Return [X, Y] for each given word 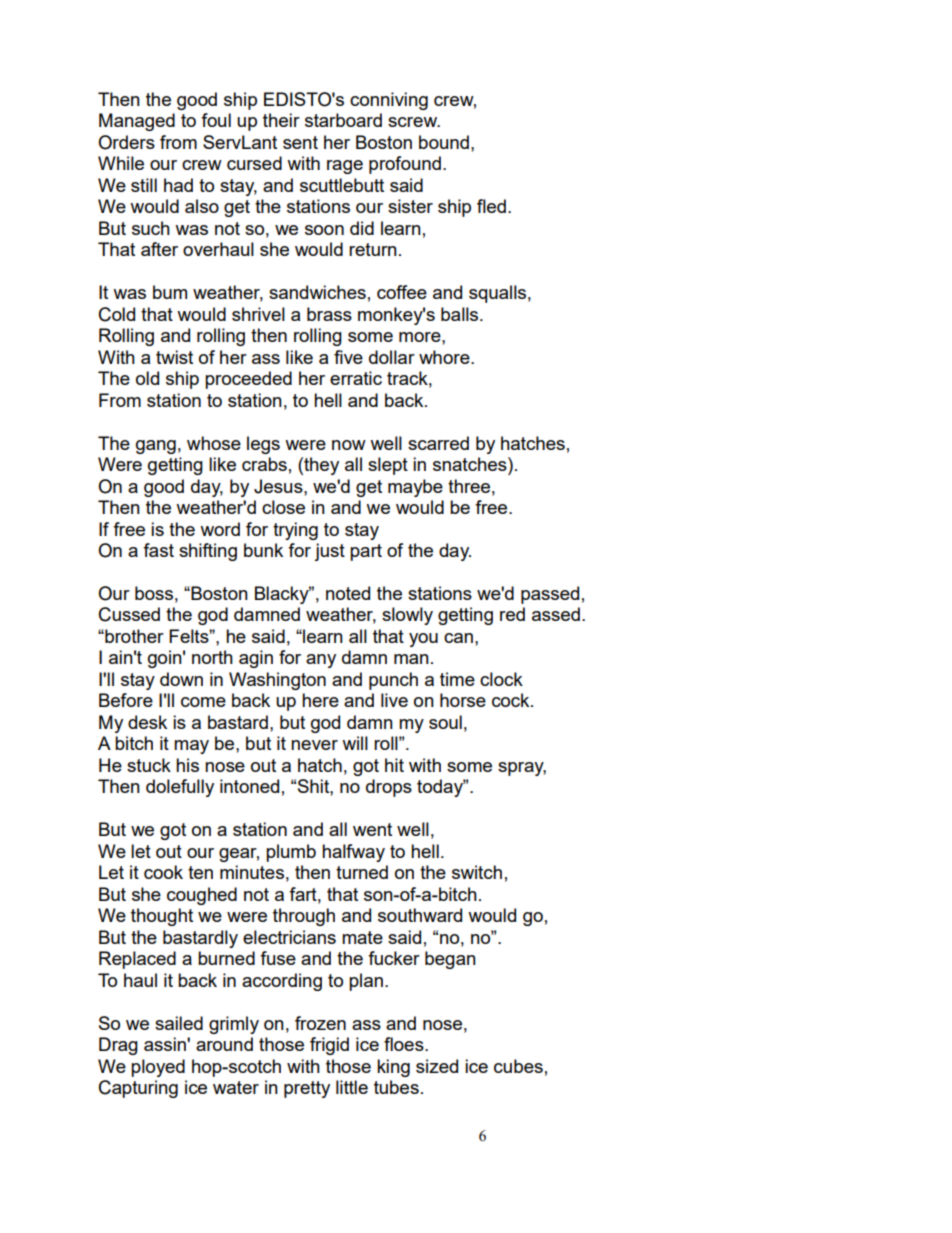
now [349, 445]
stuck [149, 765]
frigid [329, 1046]
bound [444, 142]
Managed [137, 122]
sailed [179, 1023]
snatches [471, 464]
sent [300, 142]
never [314, 745]
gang [156, 447]
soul [445, 722]
